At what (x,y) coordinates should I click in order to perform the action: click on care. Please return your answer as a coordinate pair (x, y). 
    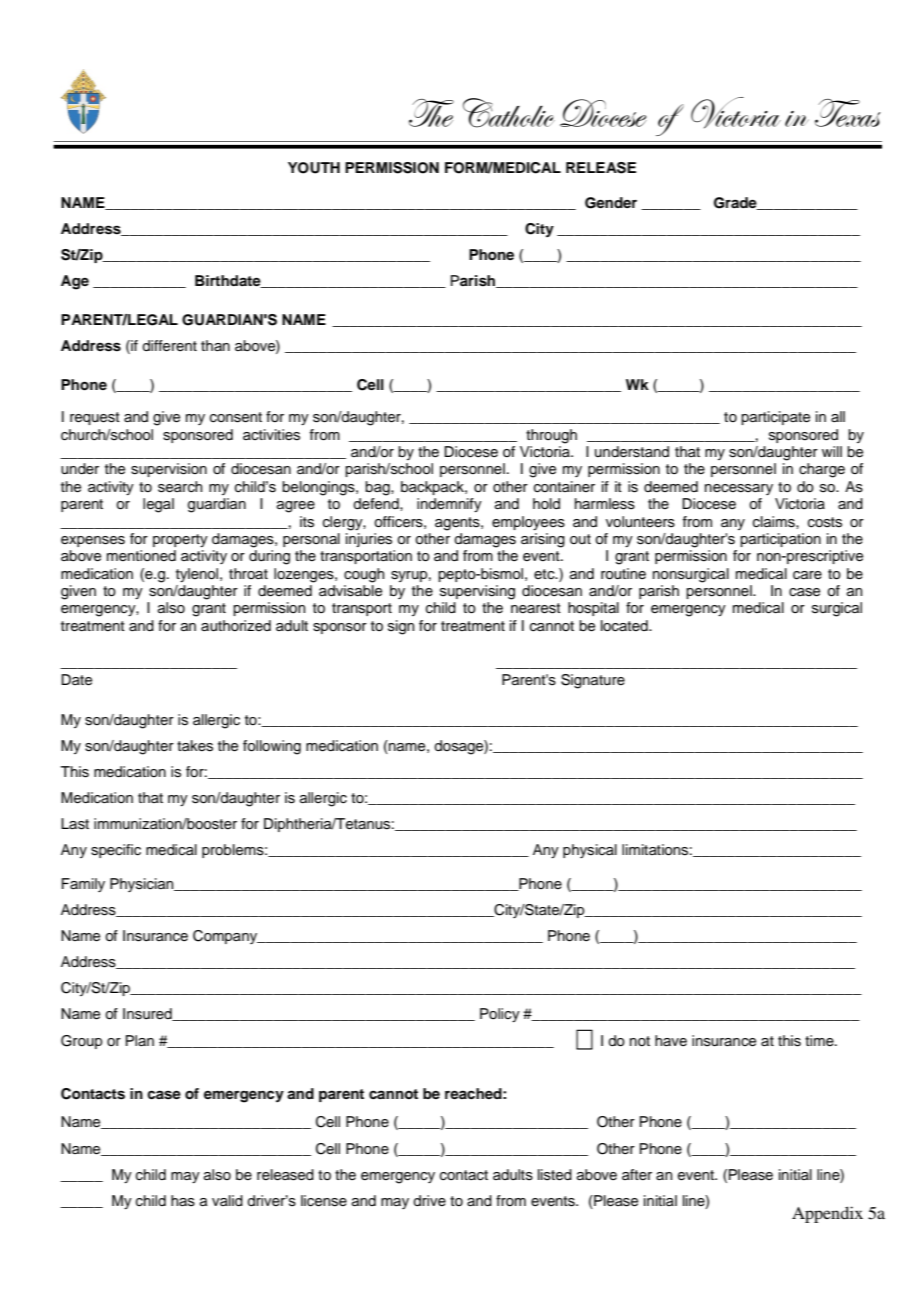
    Looking at the image, I should click on (807, 575).
